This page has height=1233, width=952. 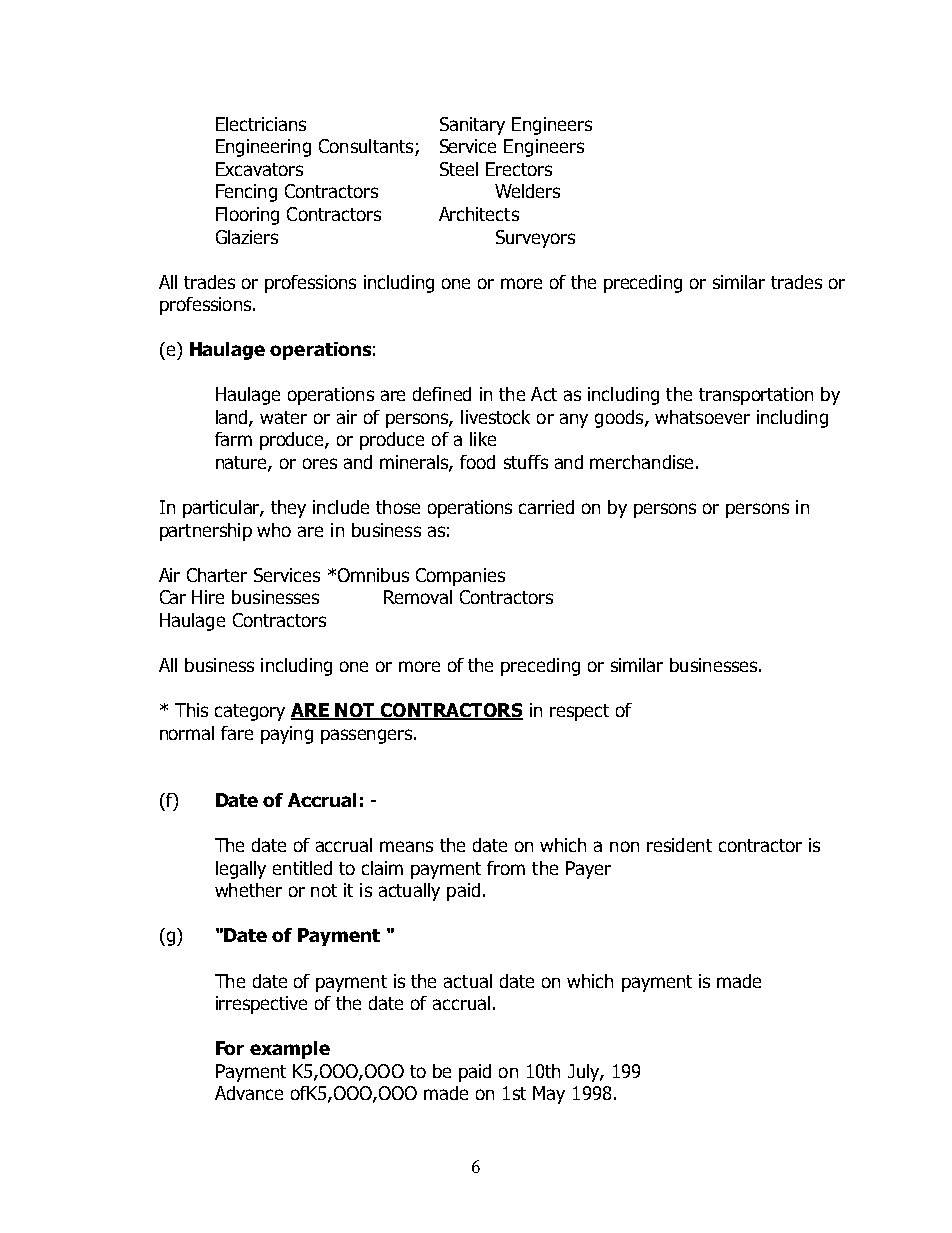 I want to click on Engineering, so click(x=263, y=148).
